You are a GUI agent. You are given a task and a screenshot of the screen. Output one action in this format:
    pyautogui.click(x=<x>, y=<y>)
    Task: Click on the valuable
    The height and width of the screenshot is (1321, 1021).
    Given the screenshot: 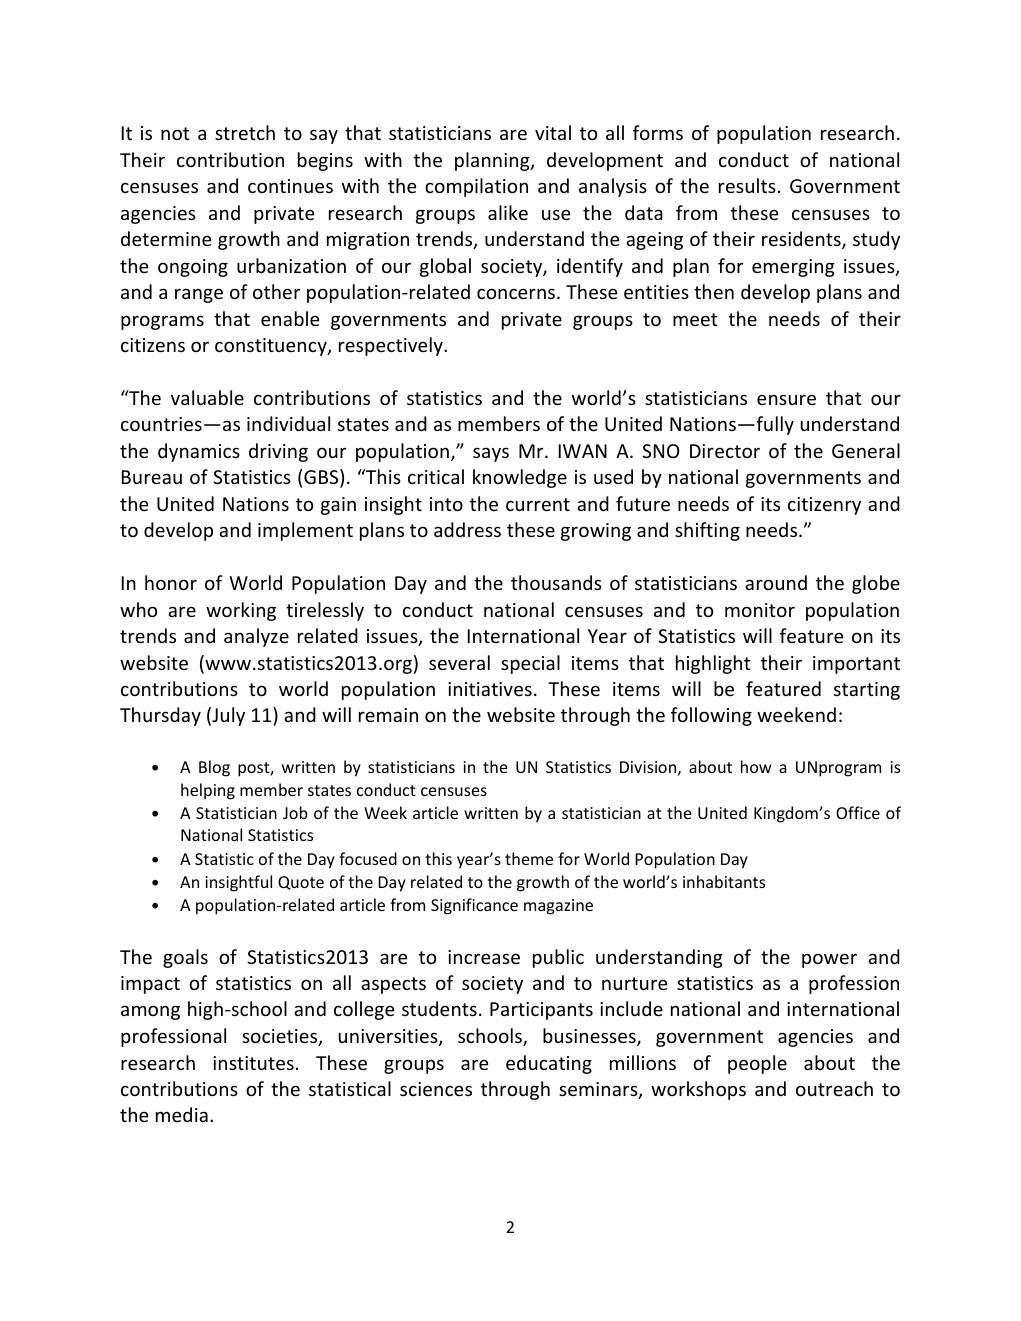 What is the action you would take?
    pyautogui.click(x=207, y=397)
